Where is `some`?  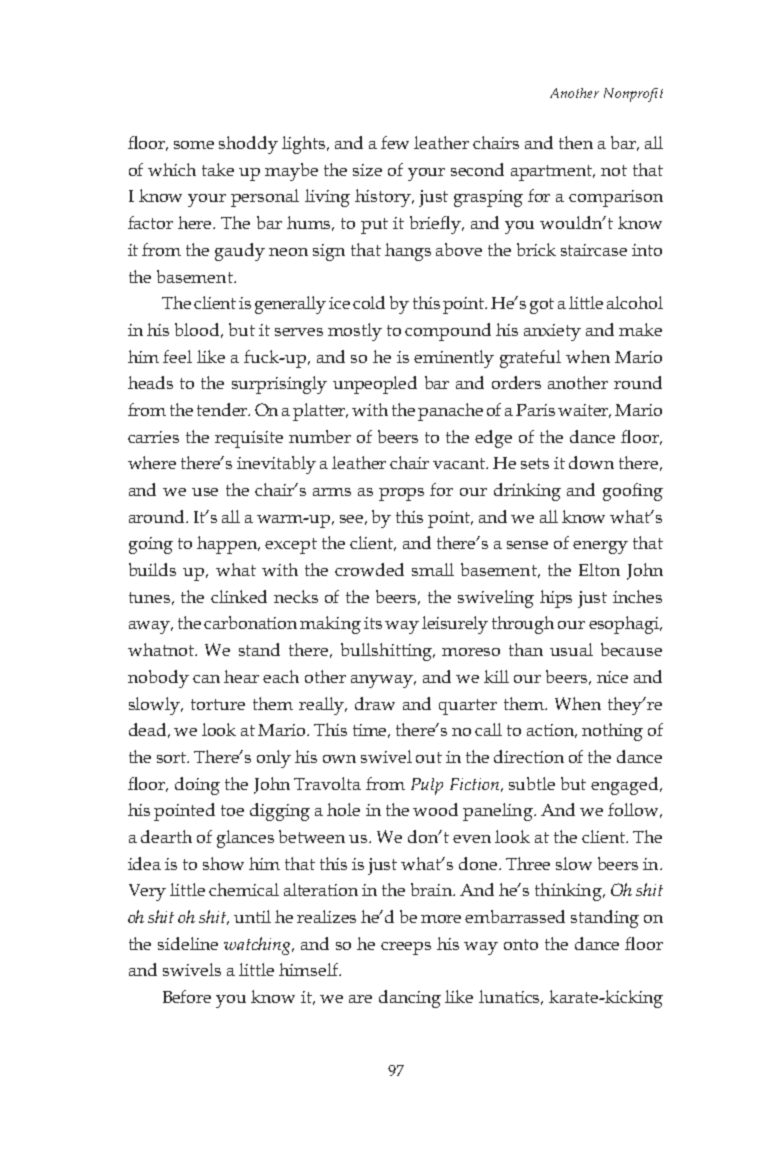
some is located at coordinates (194, 145).
